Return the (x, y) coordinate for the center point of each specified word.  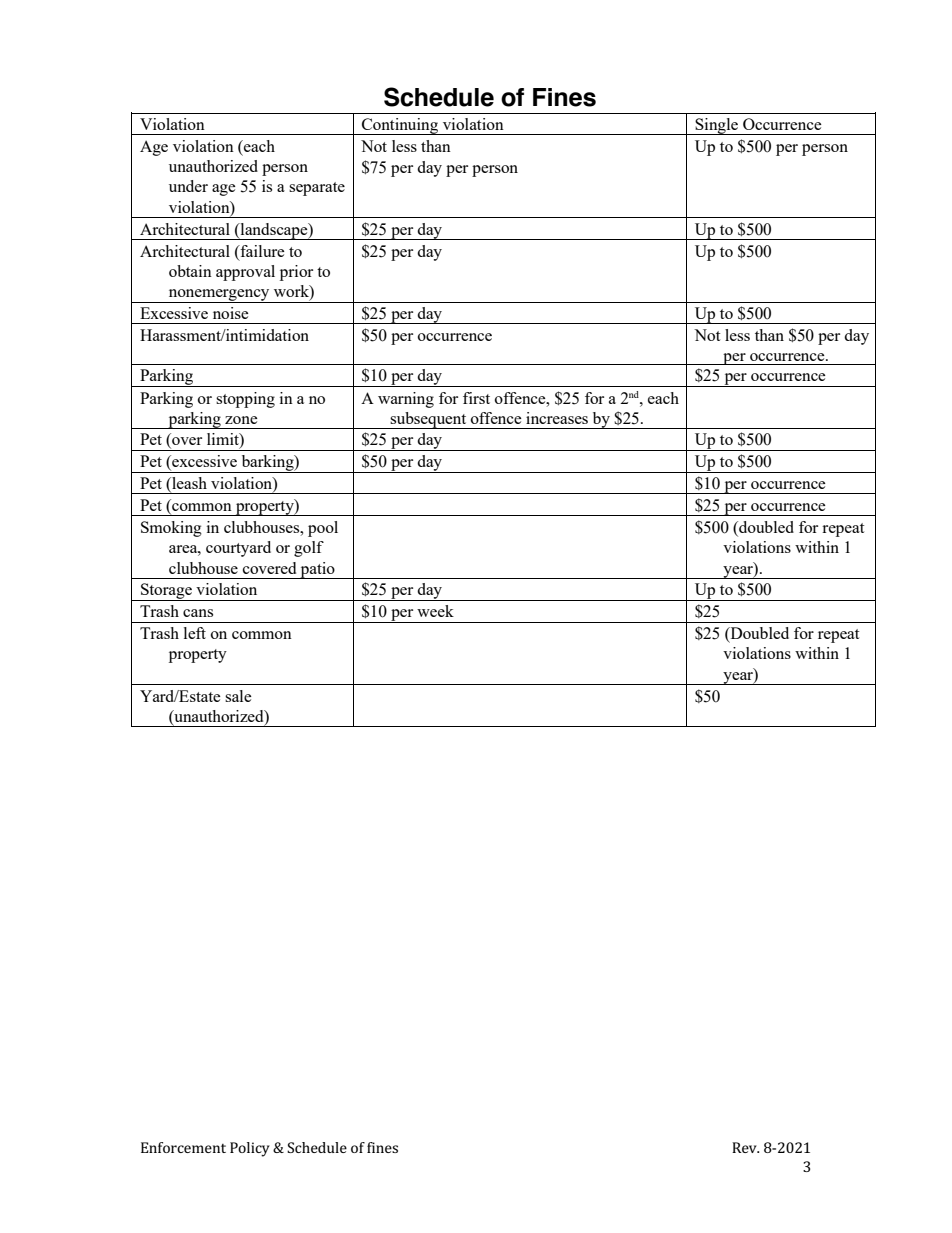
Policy (250, 1149)
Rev (745, 1147)
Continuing (400, 126)
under (188, 186)
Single (717, 126)
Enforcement (183, 1147)
